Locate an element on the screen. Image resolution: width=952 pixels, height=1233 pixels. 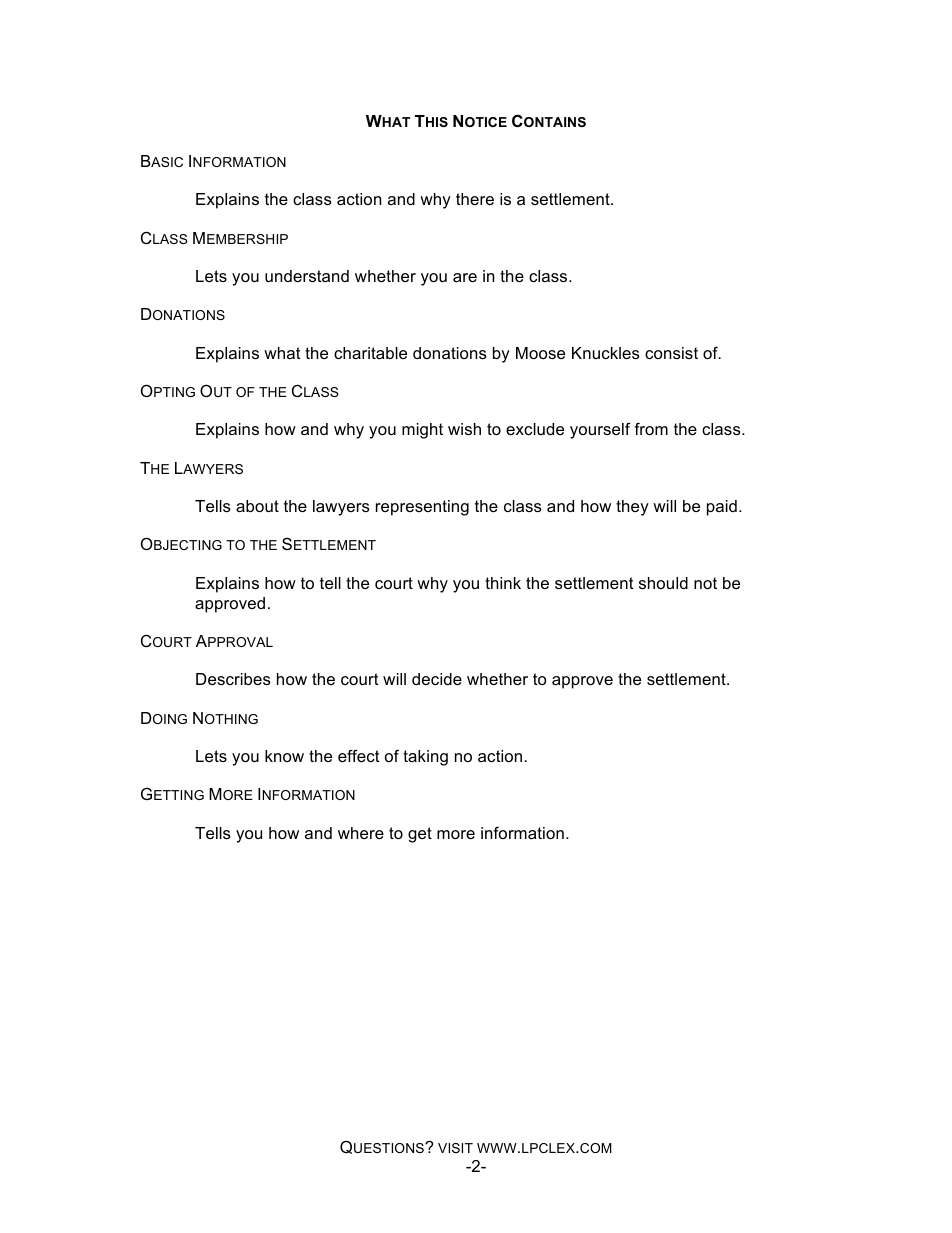
Describes is located at coordinates (233, 679).
